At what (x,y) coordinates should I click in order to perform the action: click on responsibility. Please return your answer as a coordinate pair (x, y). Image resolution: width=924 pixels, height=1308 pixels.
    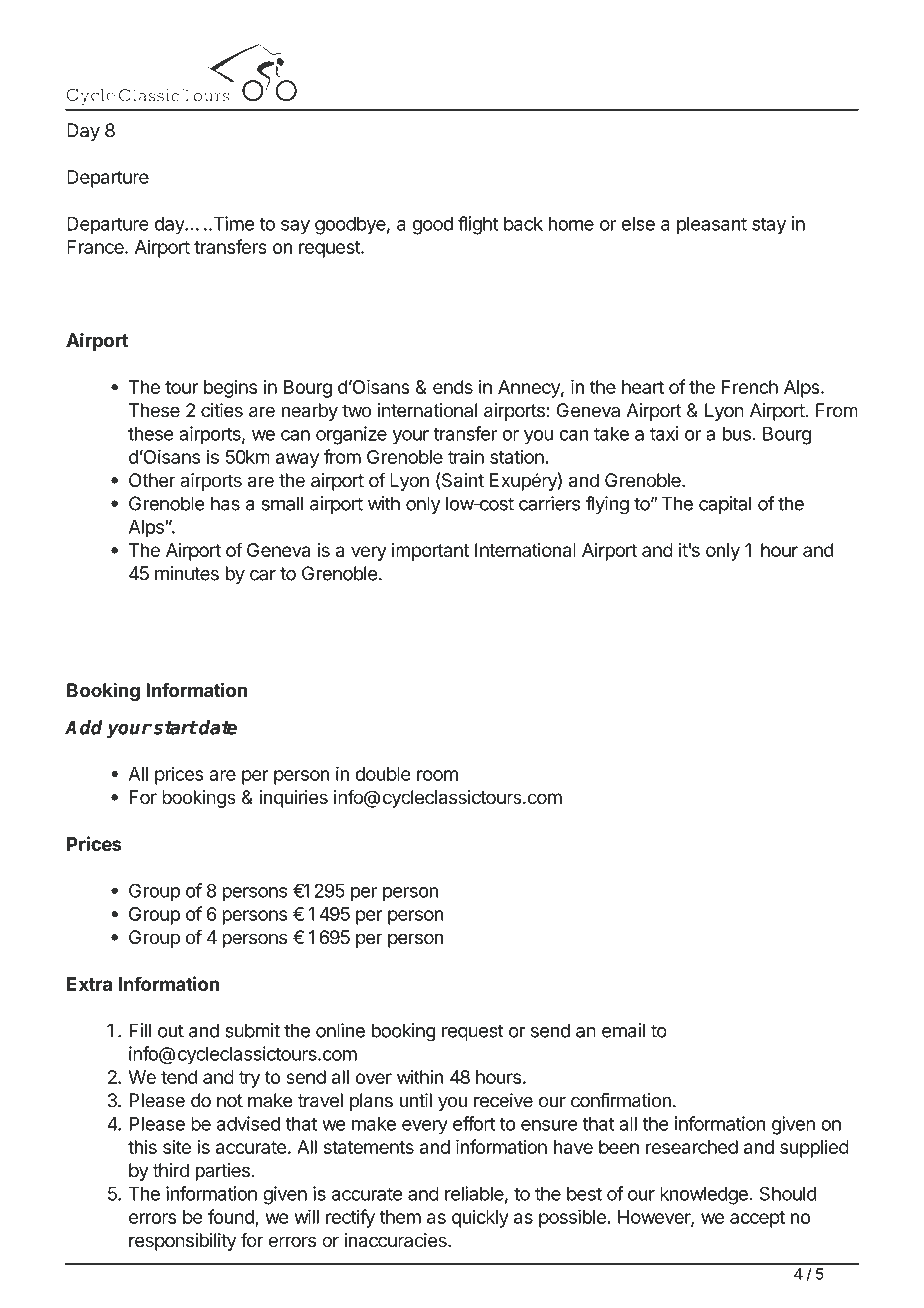
    Looking at the image, I should click on (182, 1242).
